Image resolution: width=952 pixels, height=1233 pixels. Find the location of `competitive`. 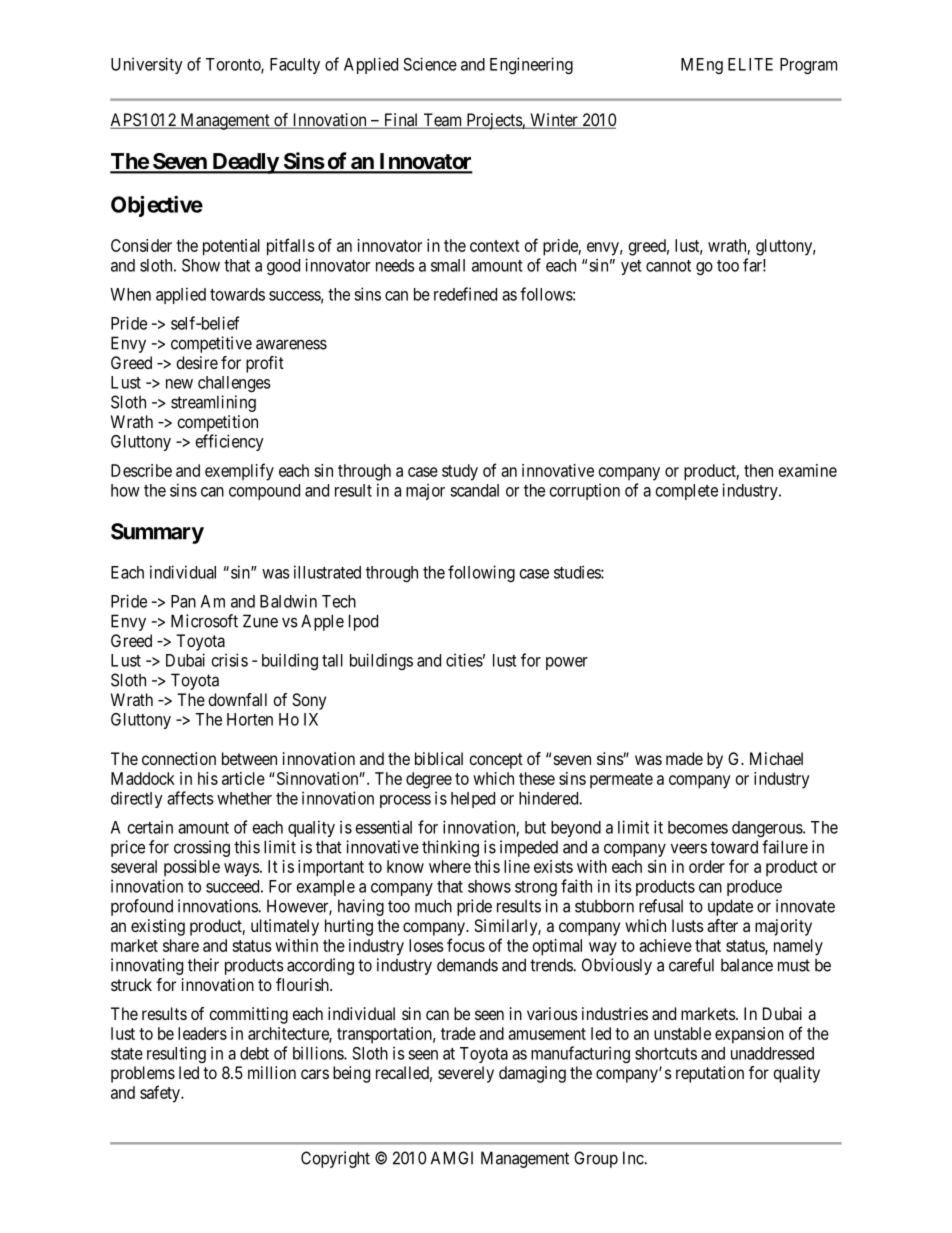

competitive is located at coordinates (211, 344).
